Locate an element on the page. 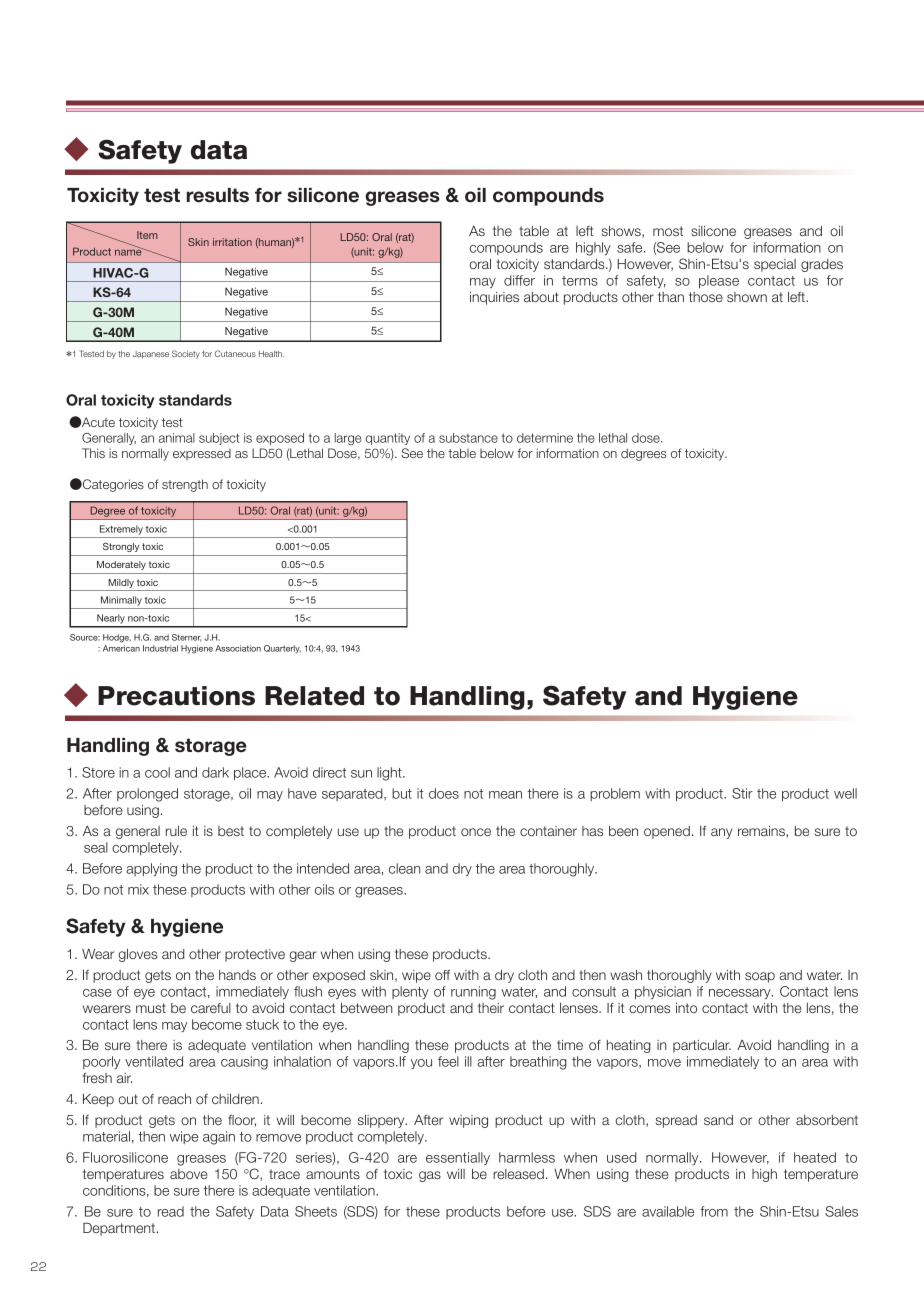 The width and height of the image is (924, 1308). Stir is located at coordinates (742, 793).
